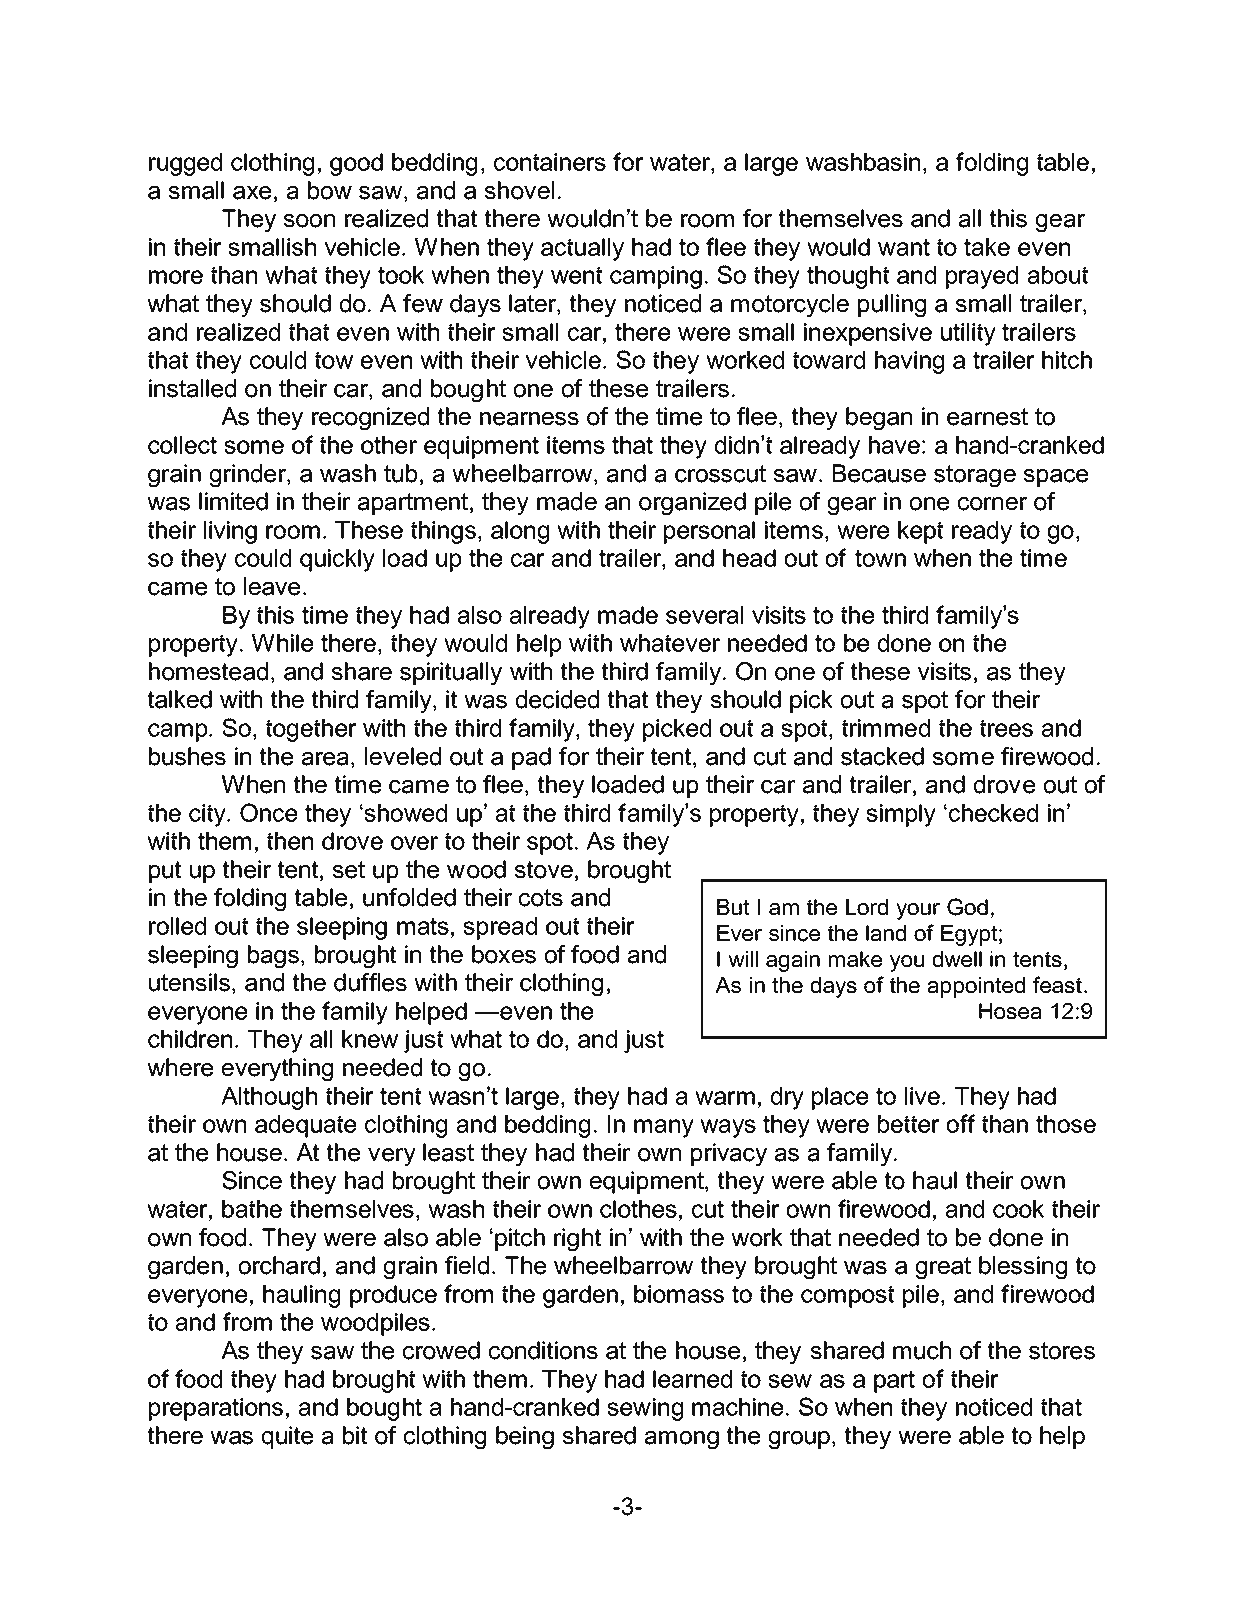  What do you see at coordinates (233, 501) in the image?
I see `limited` at bounding box center [233, 501].
